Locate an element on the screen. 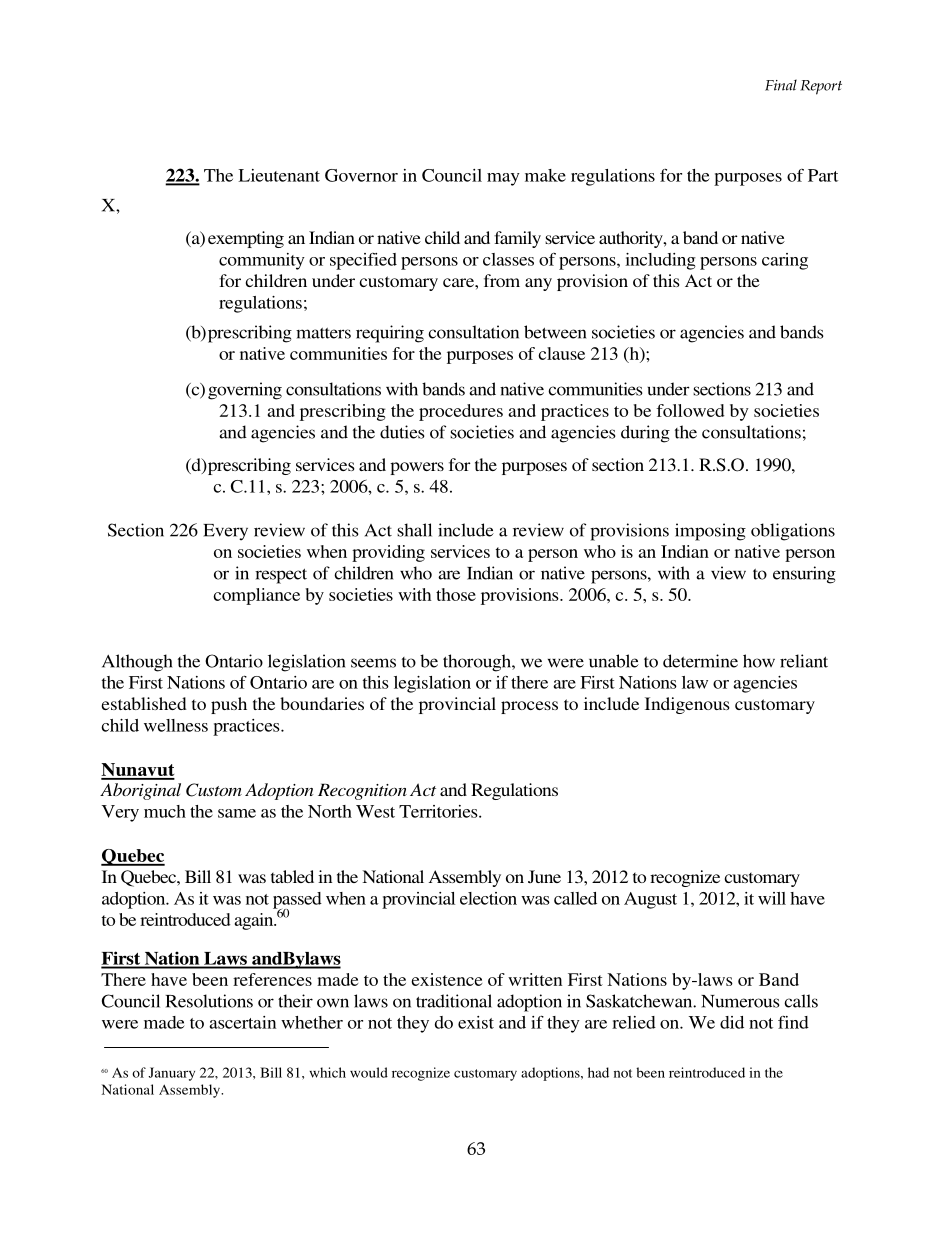 The image size is (952, 1233). ensuring is located at coordinates (804, 575).
